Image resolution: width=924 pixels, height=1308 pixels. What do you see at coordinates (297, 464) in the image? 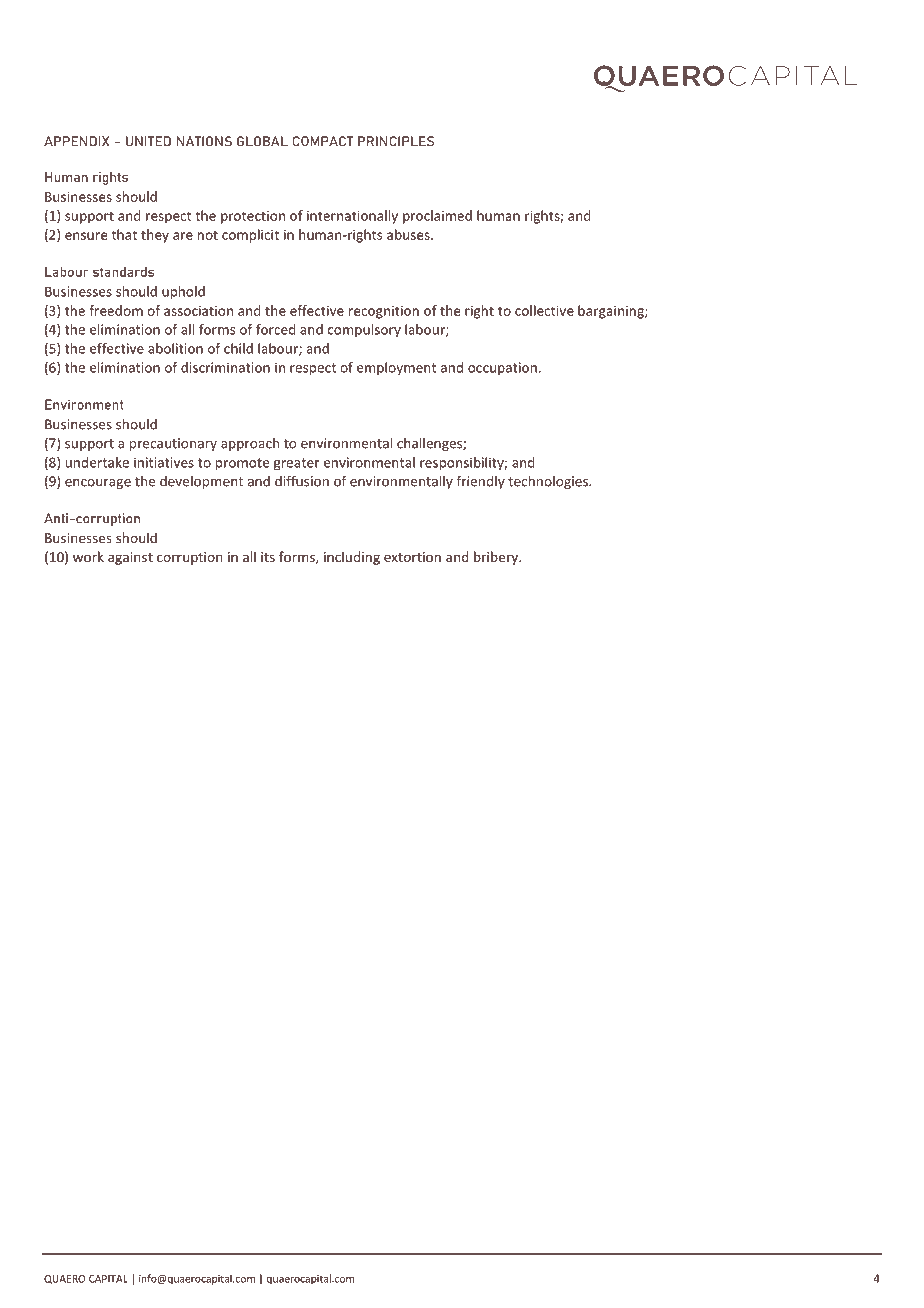
I see `greater` at bounding box center [297, 464].
